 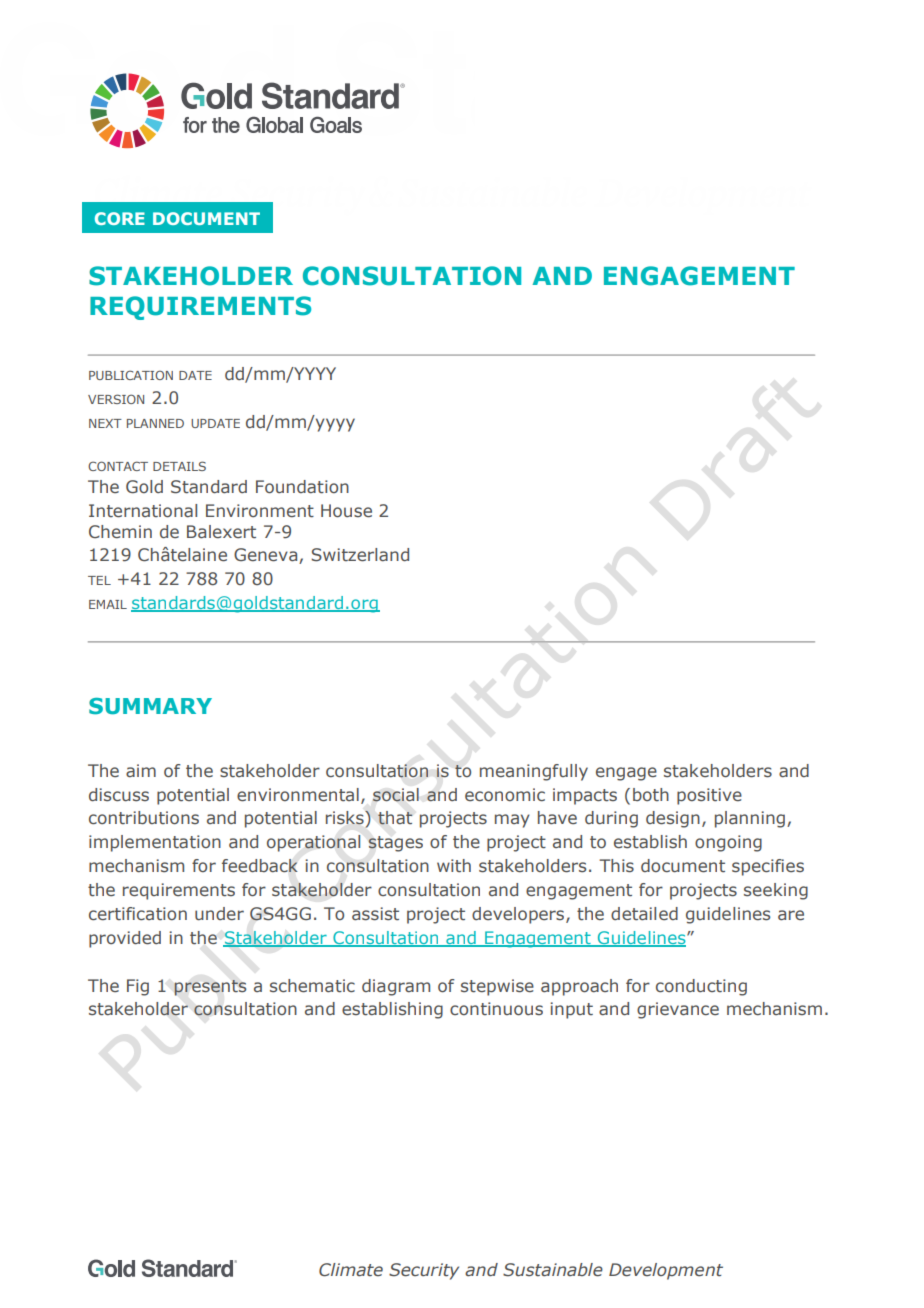 I want to click on Foundation, so click(x=302, y=487).
